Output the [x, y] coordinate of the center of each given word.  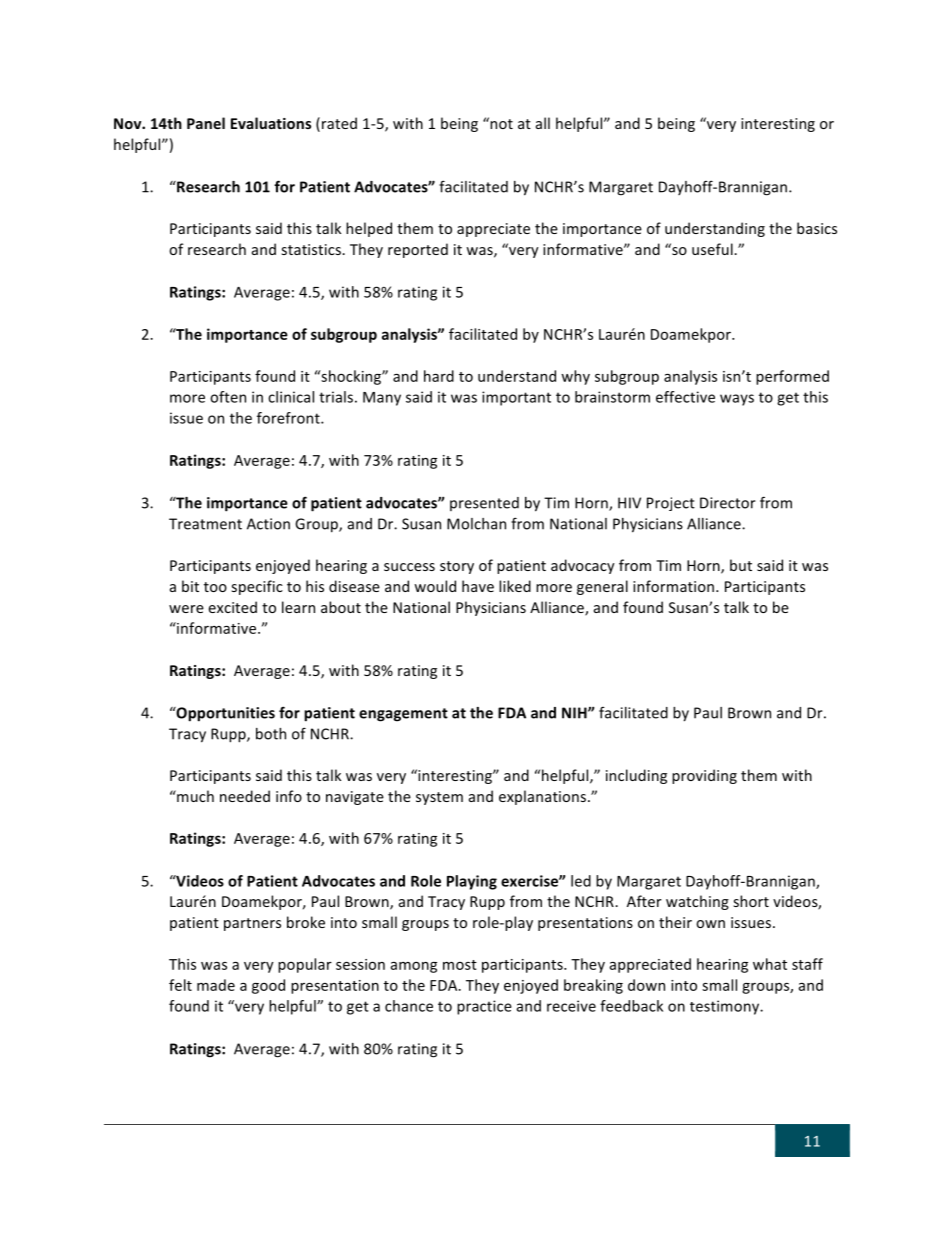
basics [817, 228]
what [770, 964]
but [741, 565]
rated [339, 123]
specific [257, 587]
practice [484, 1007]
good [268, 986]
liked [515, 586]
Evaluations [271, 123]
